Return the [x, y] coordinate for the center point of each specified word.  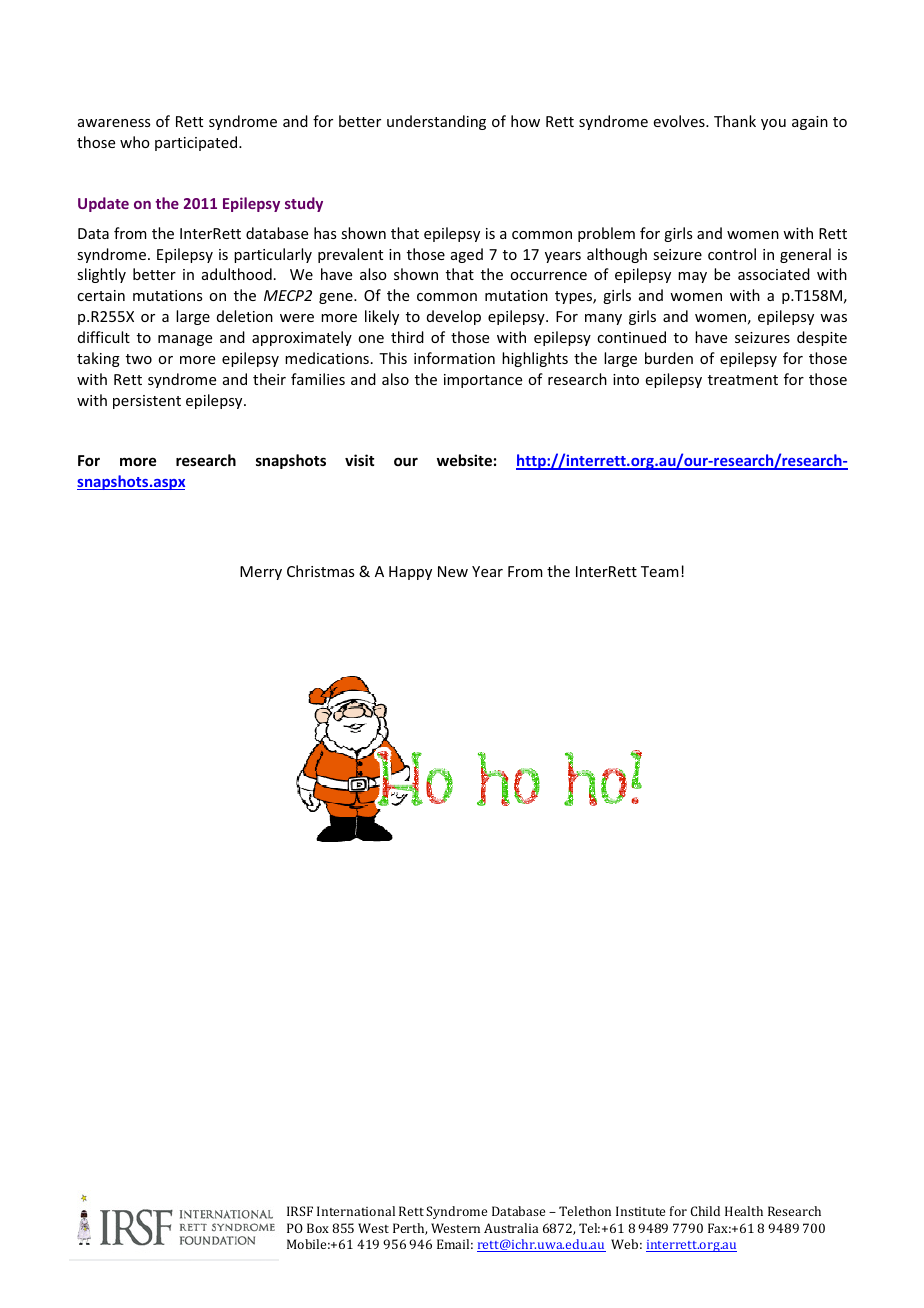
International [356, 1211]
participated [197, 143]
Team [660, 571]
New [453, 571]
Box [318, 1228]
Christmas [320, 571]
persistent [147, 402]
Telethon [585, 1211]
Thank [735, 121]
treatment [743, 380]
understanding [436, 122]
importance [483, 381]
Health [744, 1211]
